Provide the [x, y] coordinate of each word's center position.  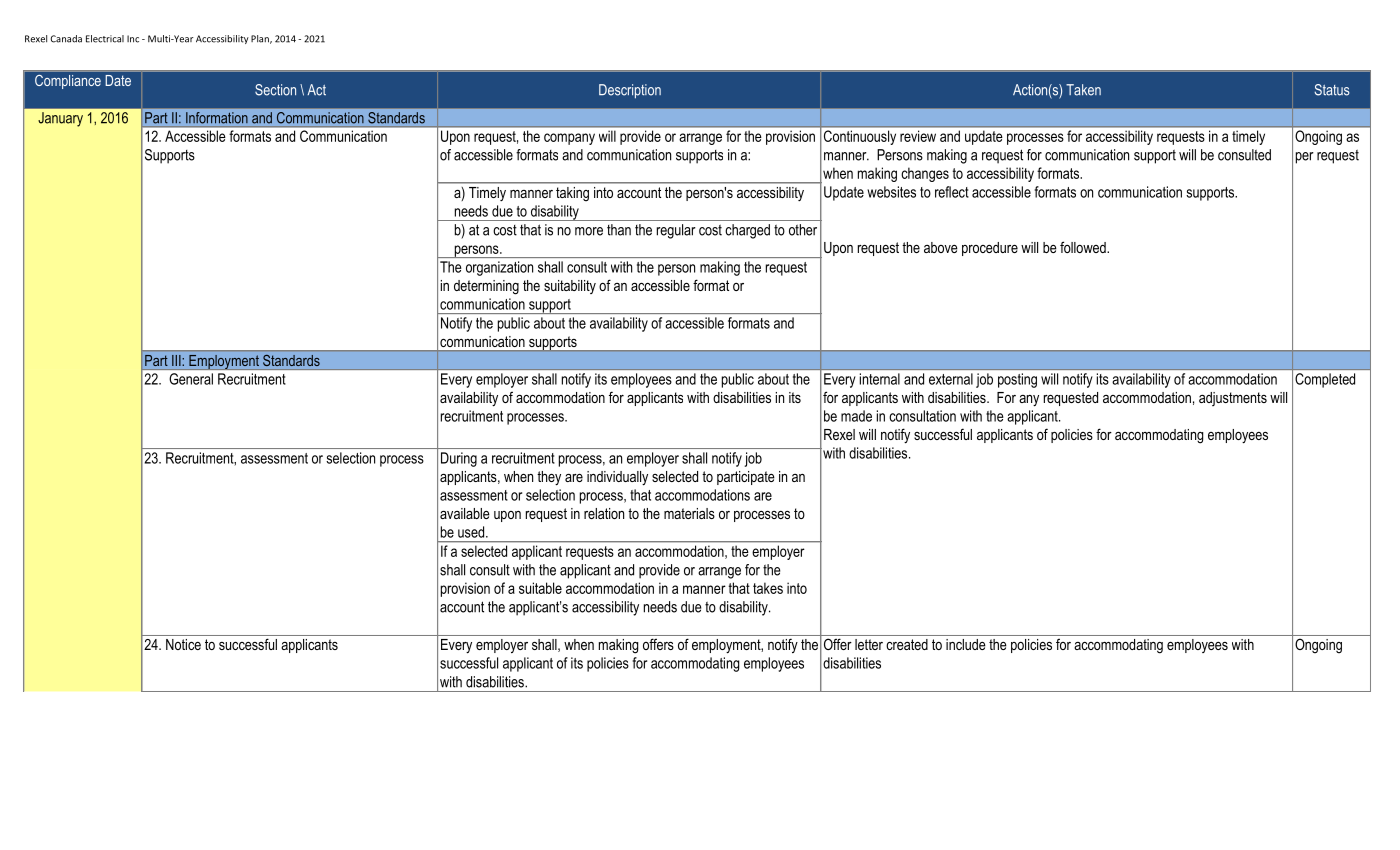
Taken [1083, 90]
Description [630, 91]
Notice [183, 644]
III [176, 360]
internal [880, 379]
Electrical [105, 39]
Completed [1325, 380]
